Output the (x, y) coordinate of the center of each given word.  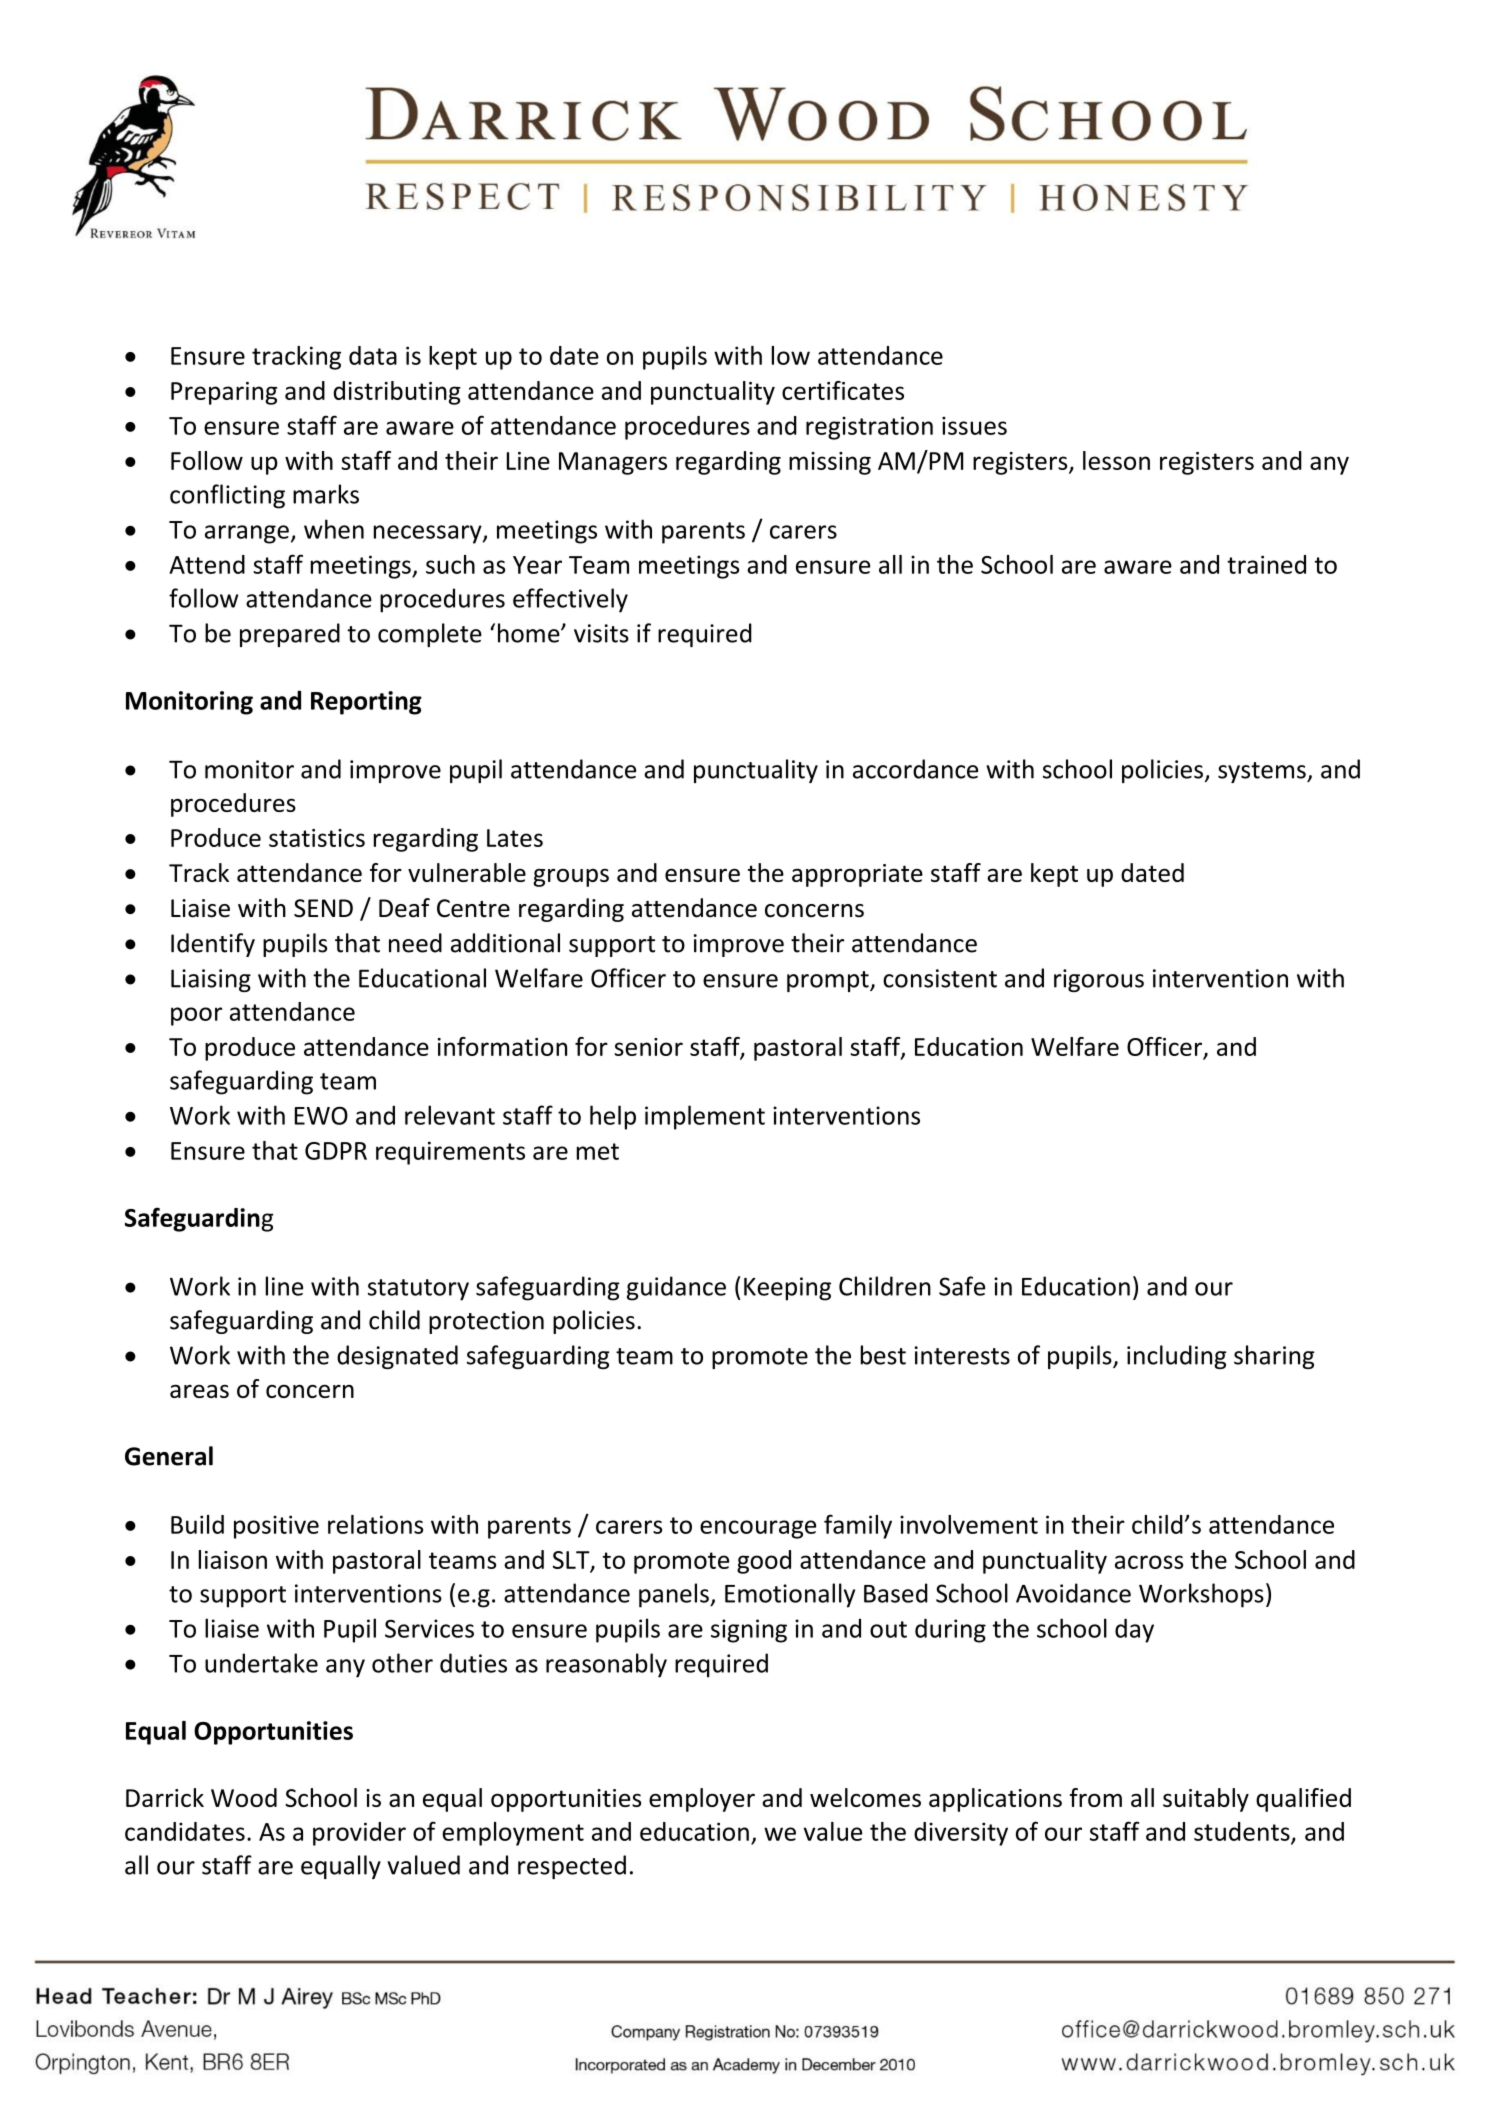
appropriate (857, 875)
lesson (1116, 460)
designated (397, 1357)
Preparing (224, 393)
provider (359, 1834)
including (1176, 1357)
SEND (323, 908)
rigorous (1099, 980)
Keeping (787, 1289)
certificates (843, 390)
